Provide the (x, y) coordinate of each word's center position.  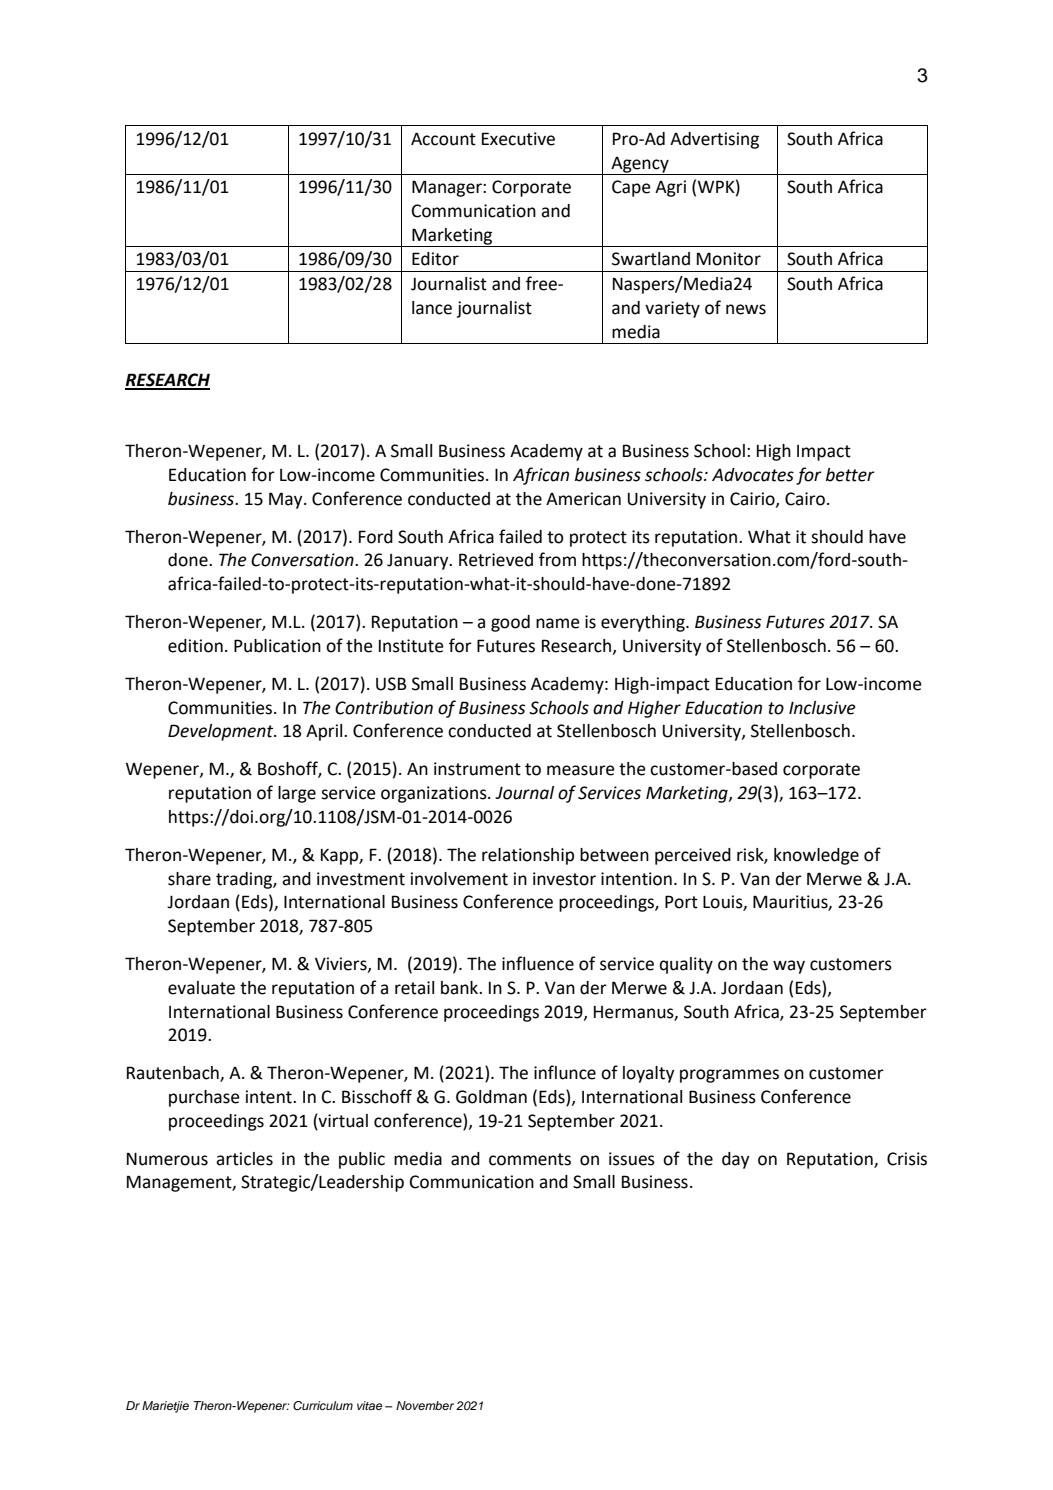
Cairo (806, 499)
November (425, 1405)
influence (538, 963)
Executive (518, 139)
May (287, 500)
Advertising (714, 140)
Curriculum (323, 1406)
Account (443, 139)
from (557, 559)
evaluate (201, 988)
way (789, 967)
